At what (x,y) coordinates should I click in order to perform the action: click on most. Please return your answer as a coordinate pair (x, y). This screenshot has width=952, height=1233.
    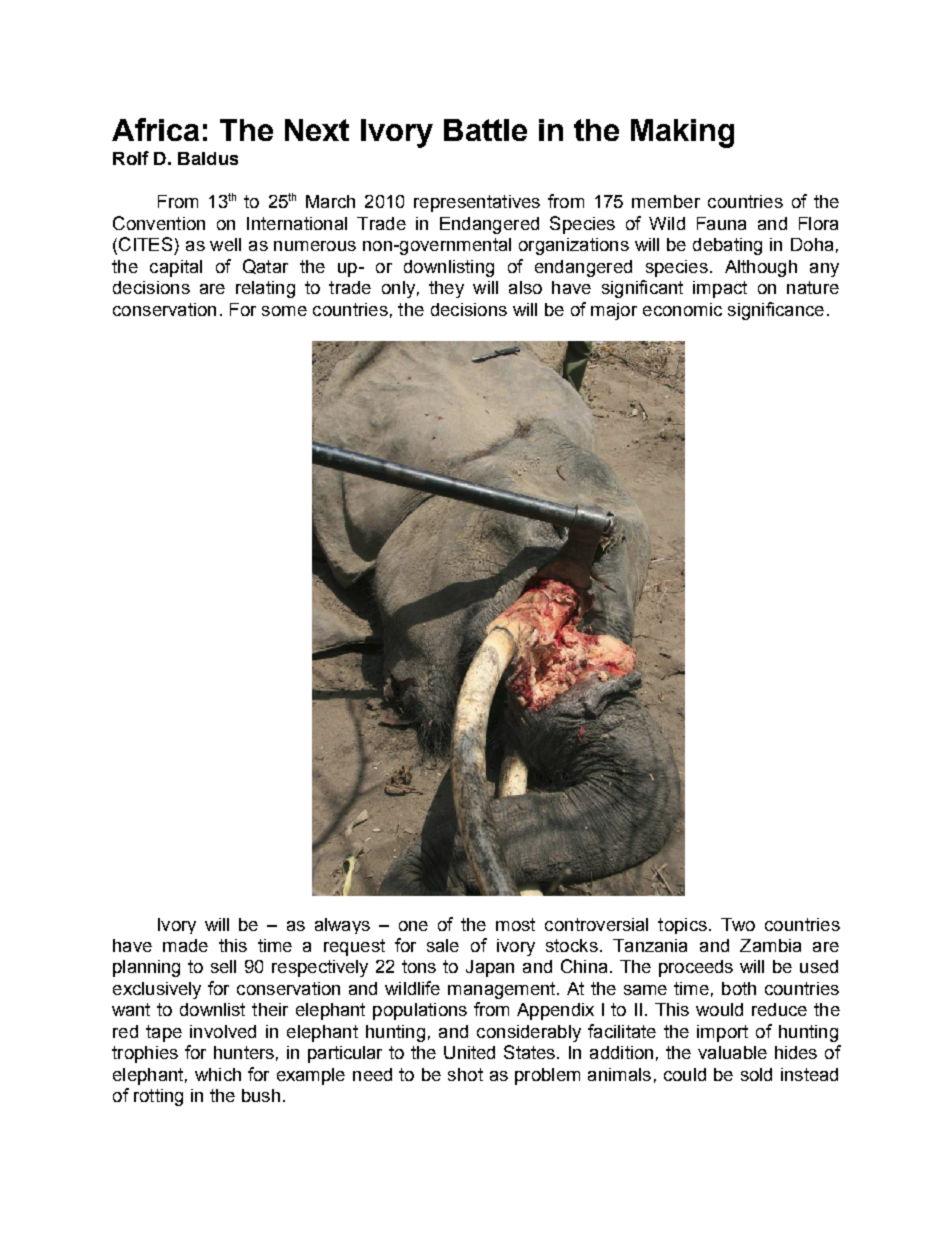
    Looking at the image, I should click on (515, 924).
